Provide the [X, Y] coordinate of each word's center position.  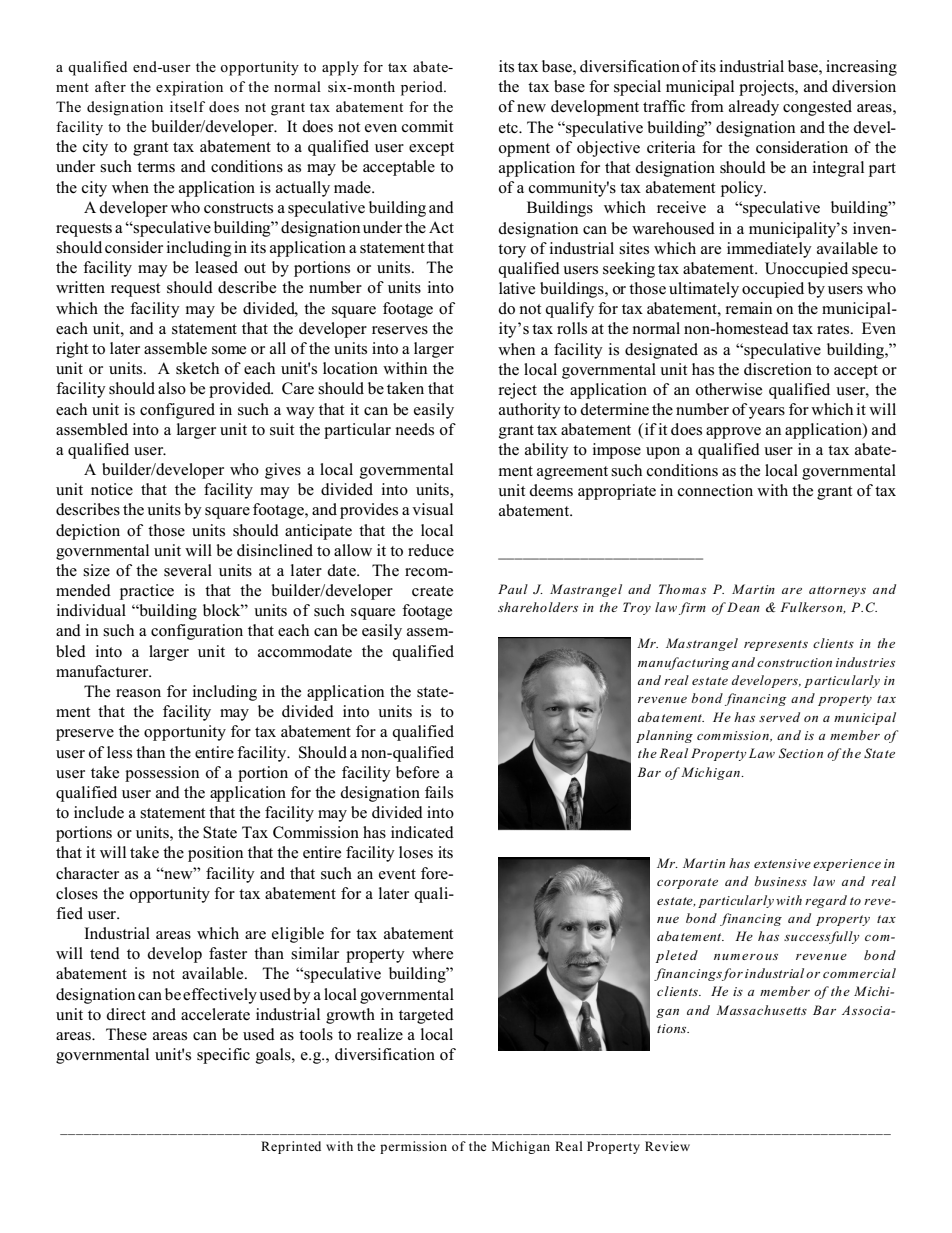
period [423, 88]
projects [767, 88]
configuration [197, 632]
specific [223, 1056]
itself [187, 107]
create [432, 591]
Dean [743, 607]
